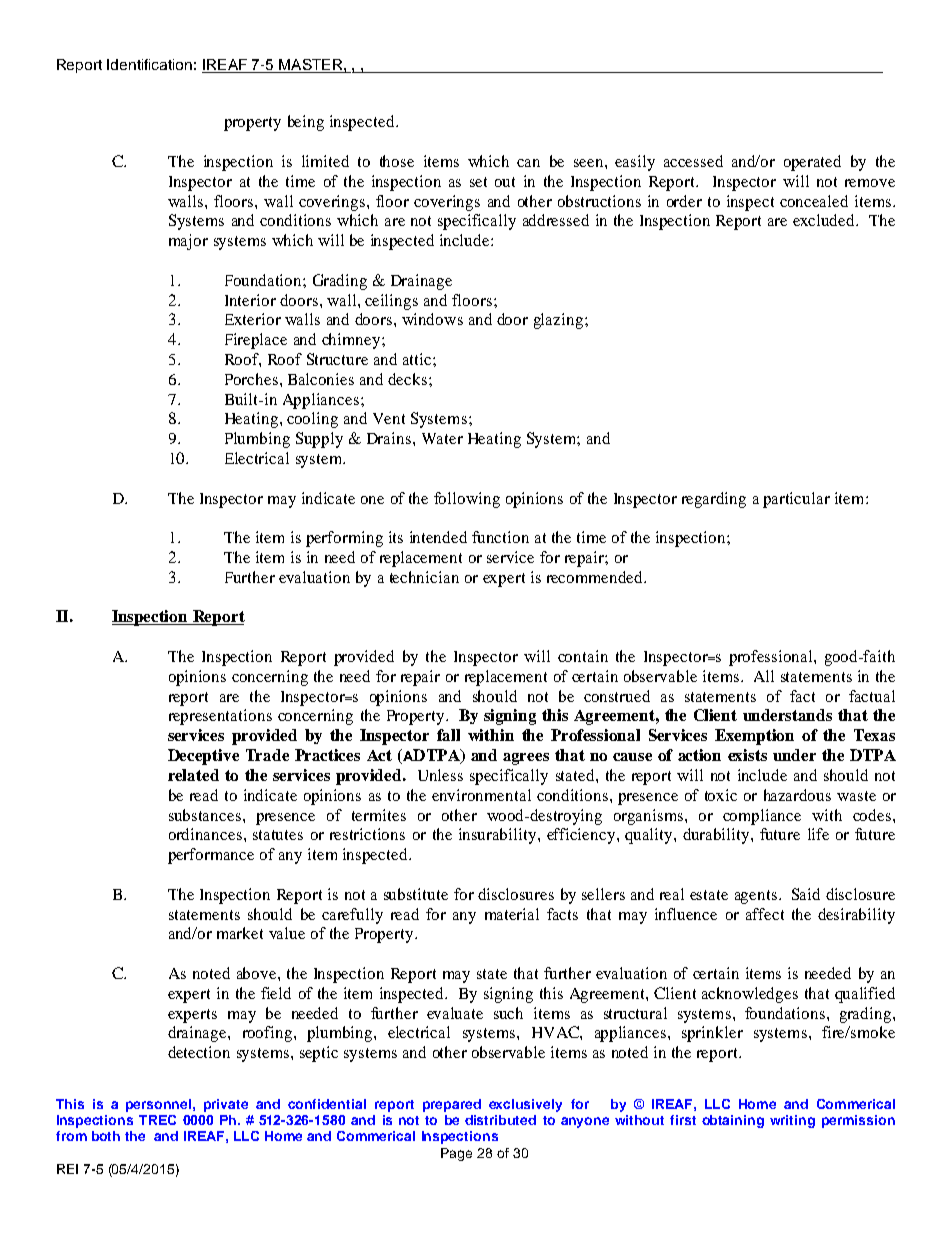 The height and width of the image is (1233, 952). I want to click on TREC, so click(157, 1120).
